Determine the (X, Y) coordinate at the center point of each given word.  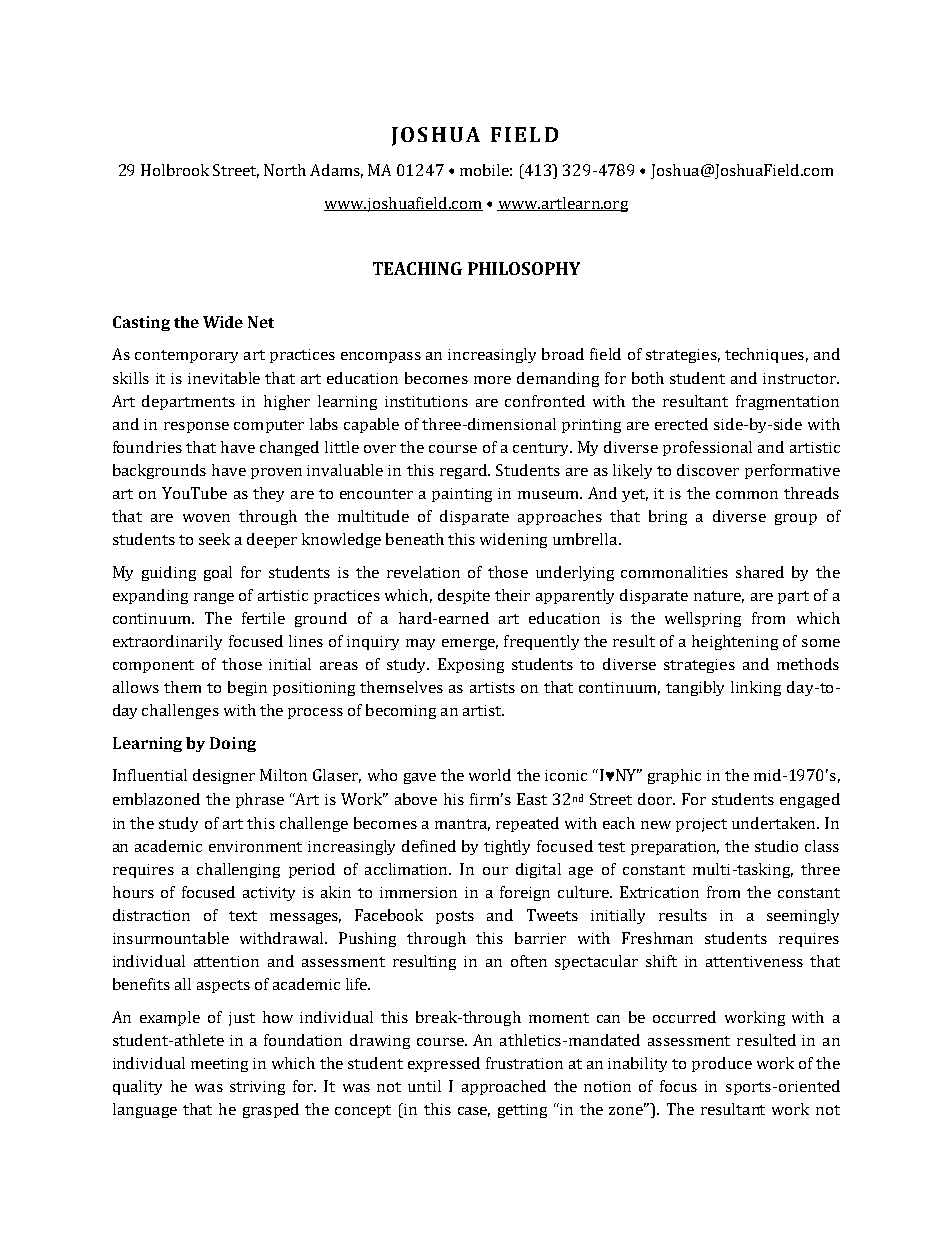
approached (504, 1087)
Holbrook (175, 170)
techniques (764, 355)
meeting (219, 1065)
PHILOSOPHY (524, 268)
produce (722, 1064)
